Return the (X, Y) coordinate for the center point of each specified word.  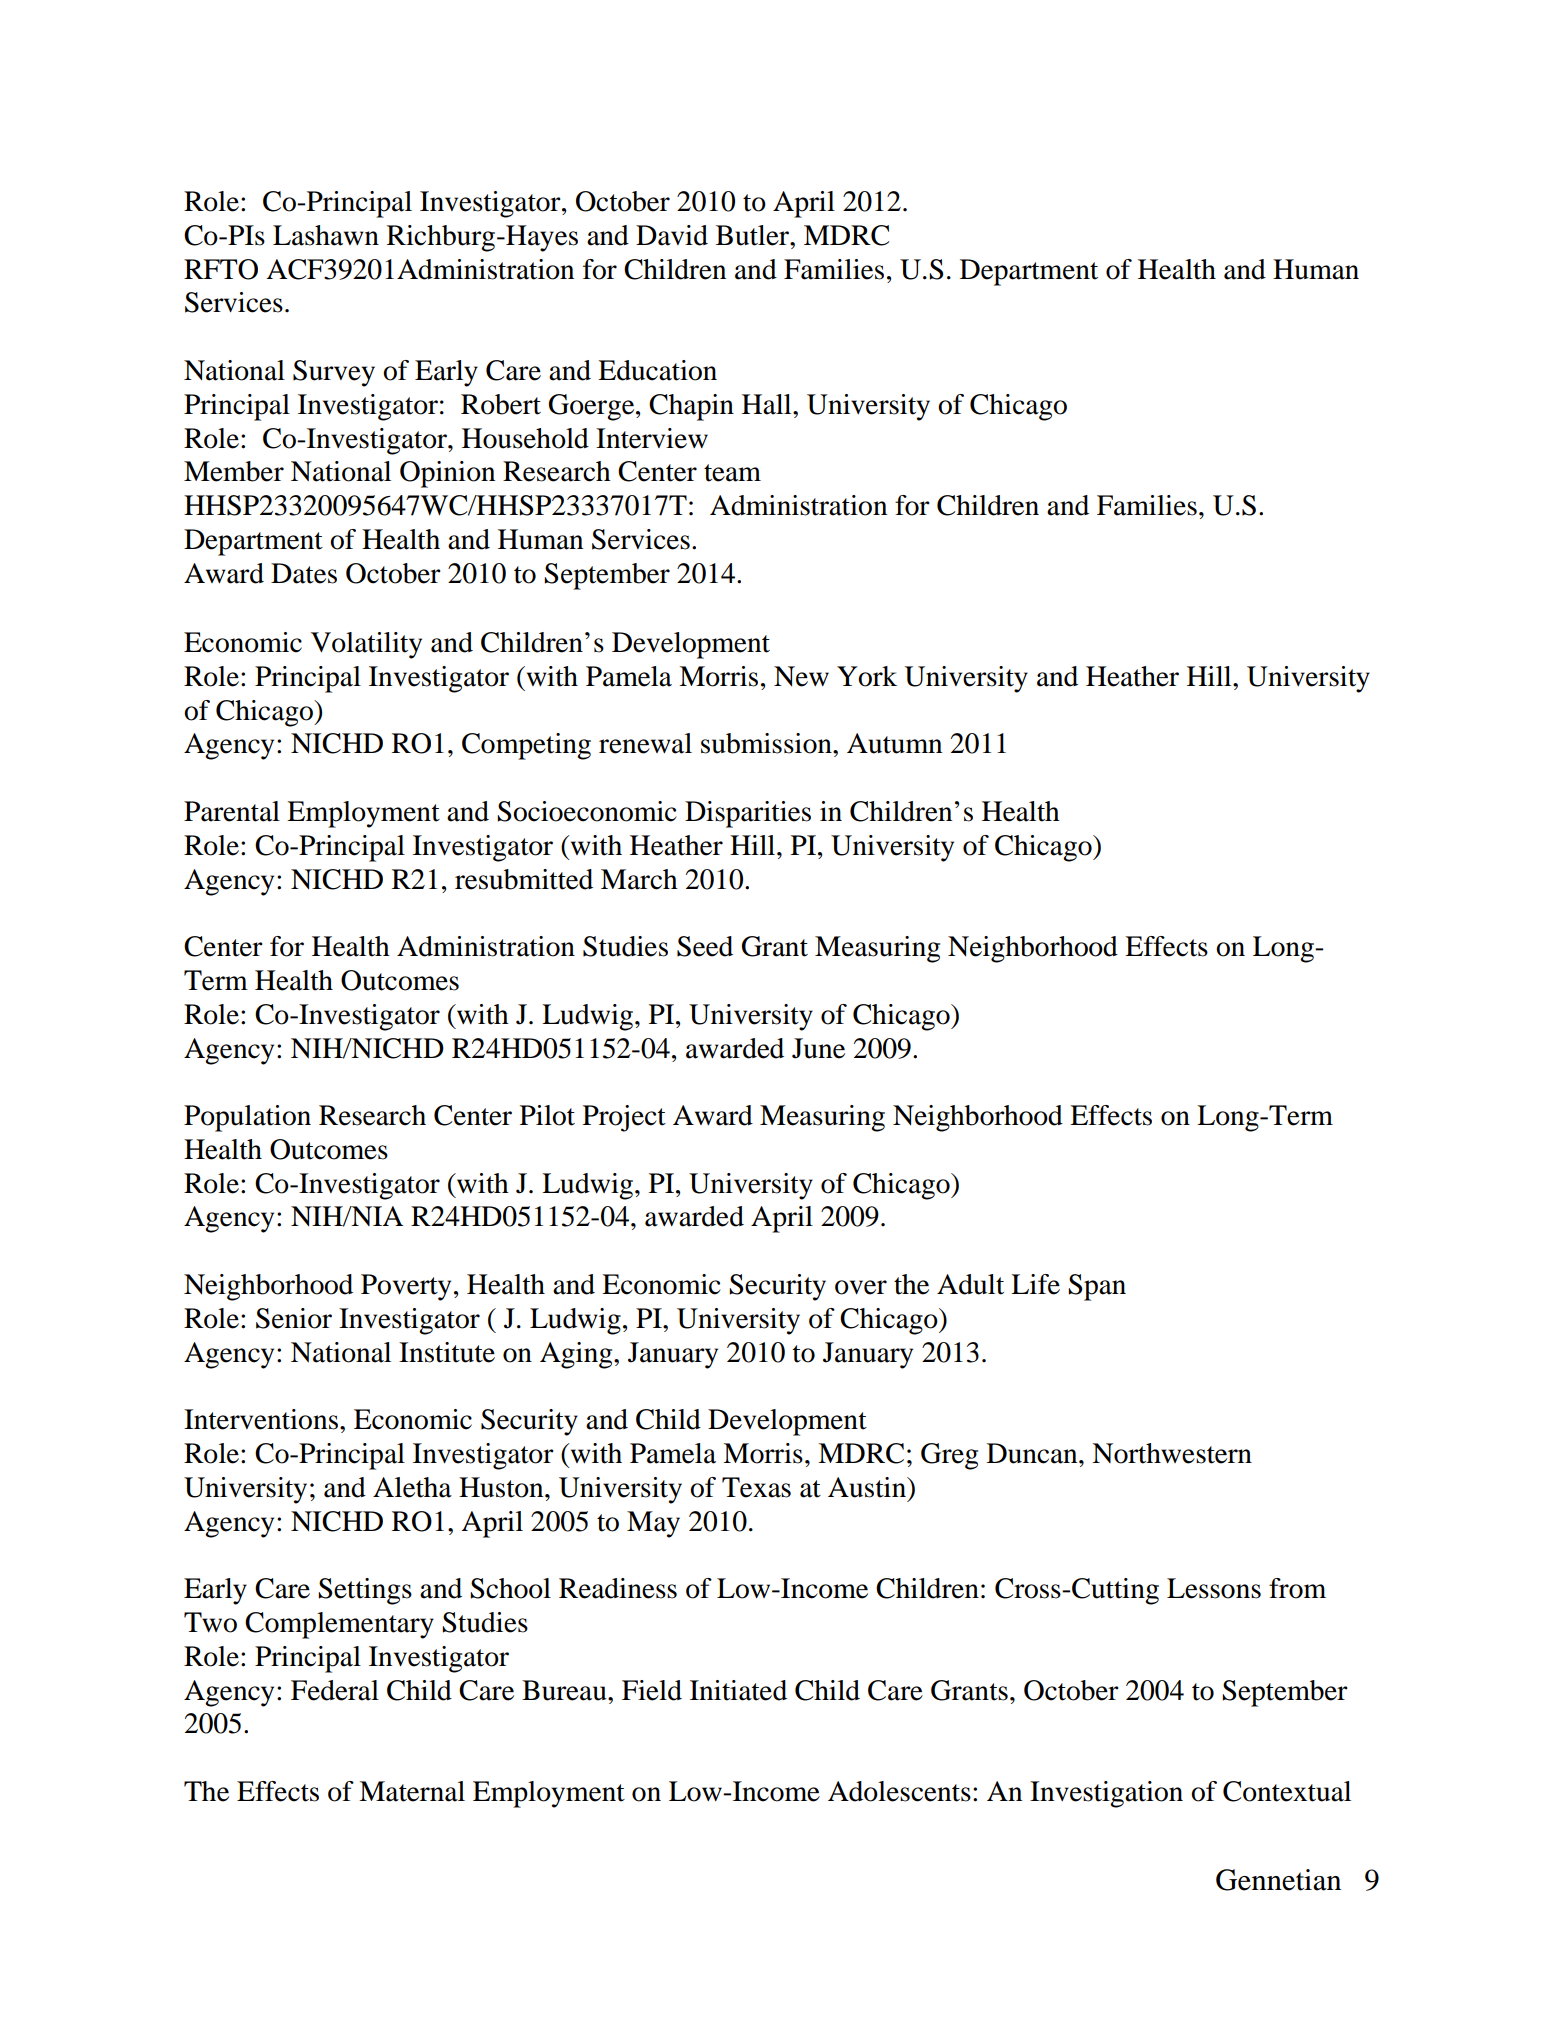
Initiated (738, 1690)
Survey (334, 373)
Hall (768, 404)
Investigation (1106, 1794)
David (672, 235)
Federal (335, 1690)
